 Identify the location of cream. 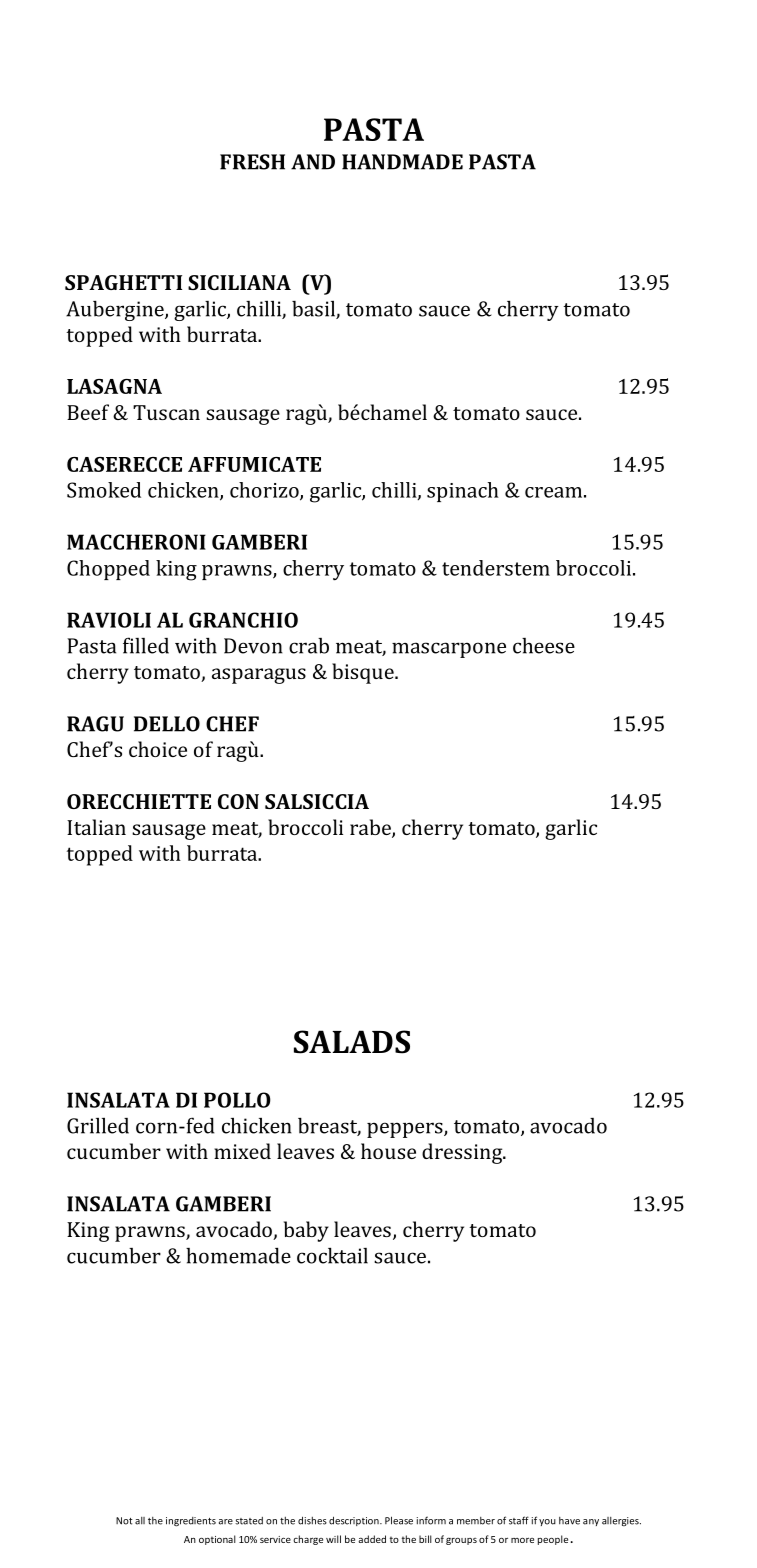
(553, 492).
